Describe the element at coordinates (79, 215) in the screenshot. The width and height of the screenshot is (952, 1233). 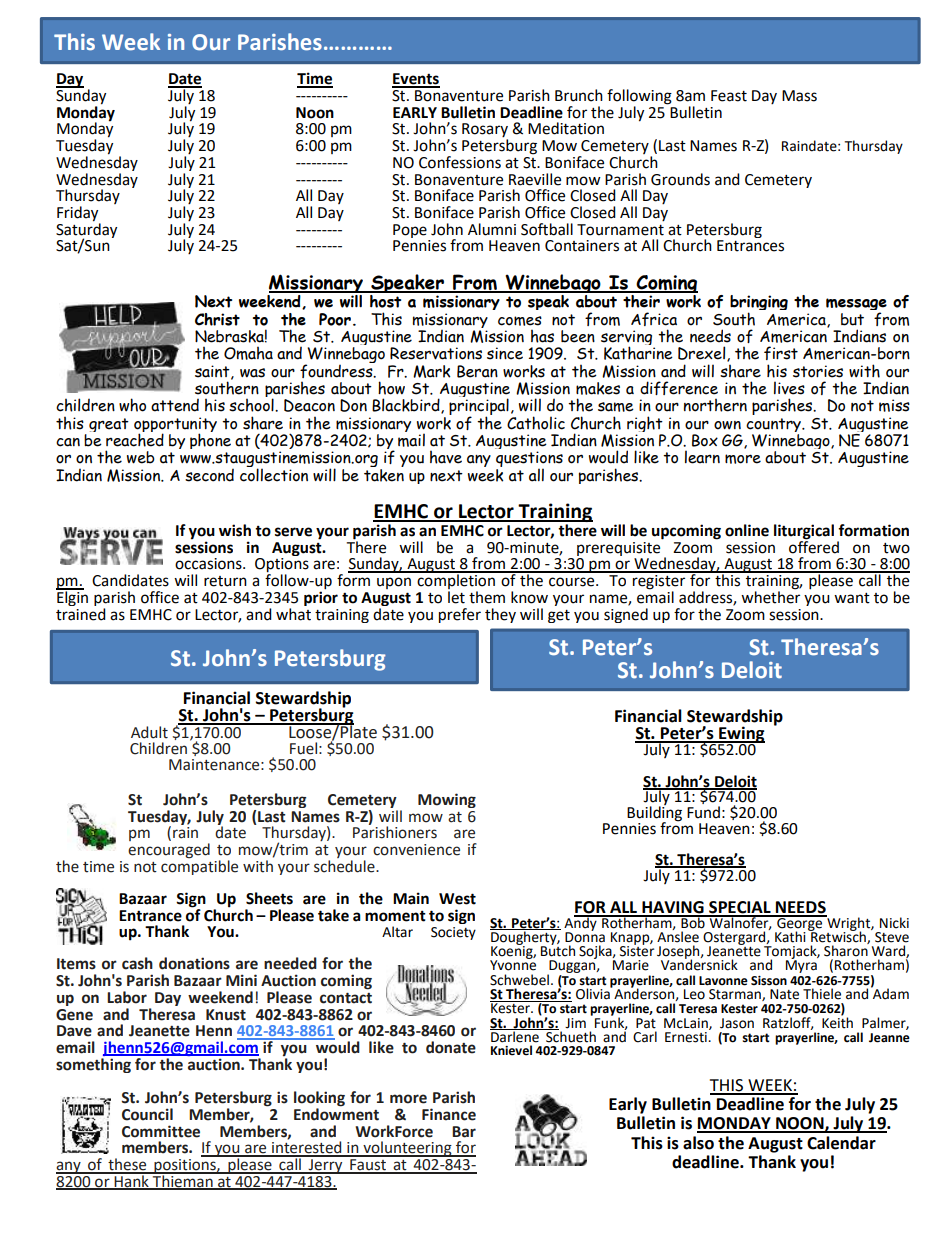
I see `Friday` at that location.
